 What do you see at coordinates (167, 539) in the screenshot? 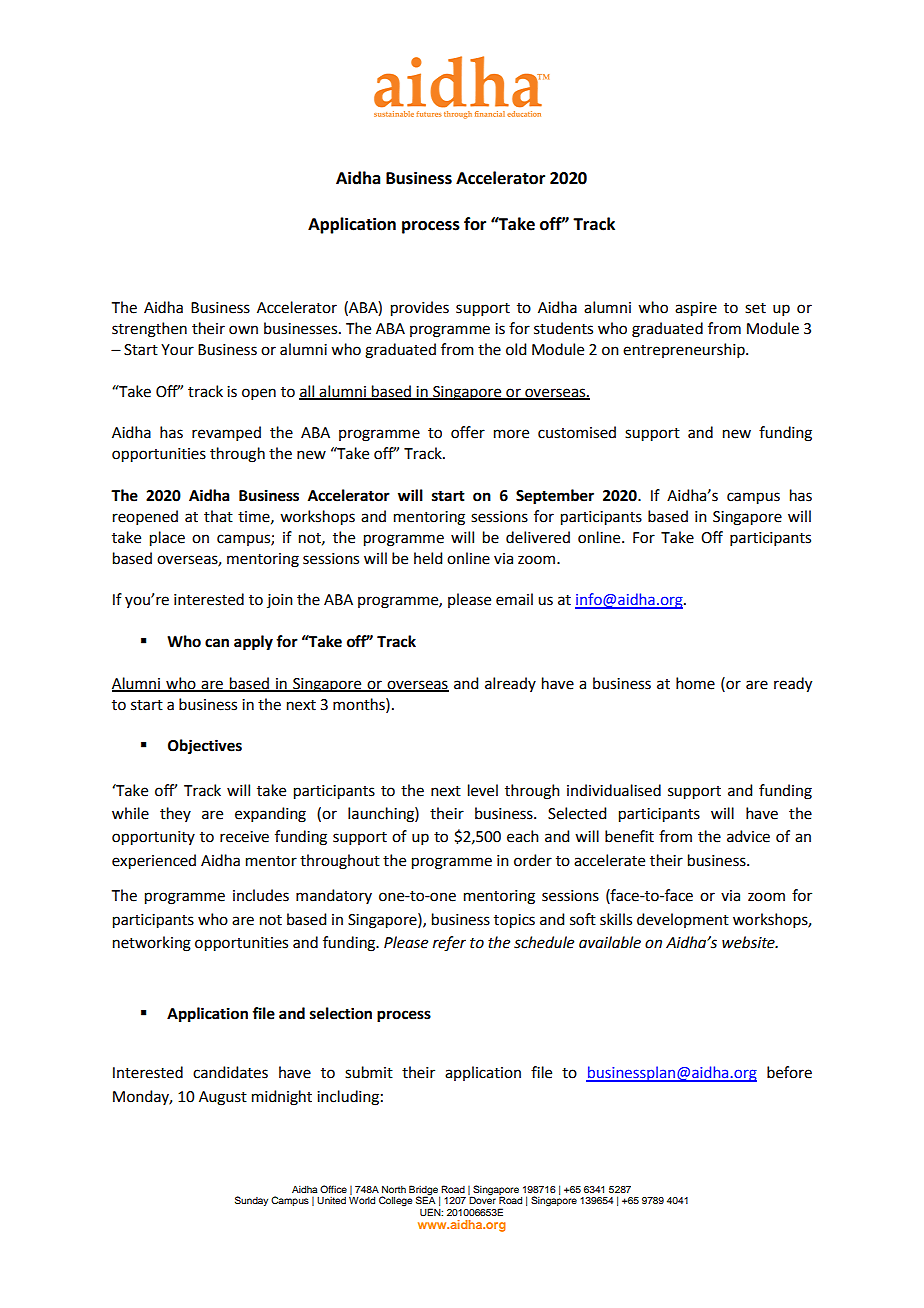
I see `place` at bounding box center [167, 539].
